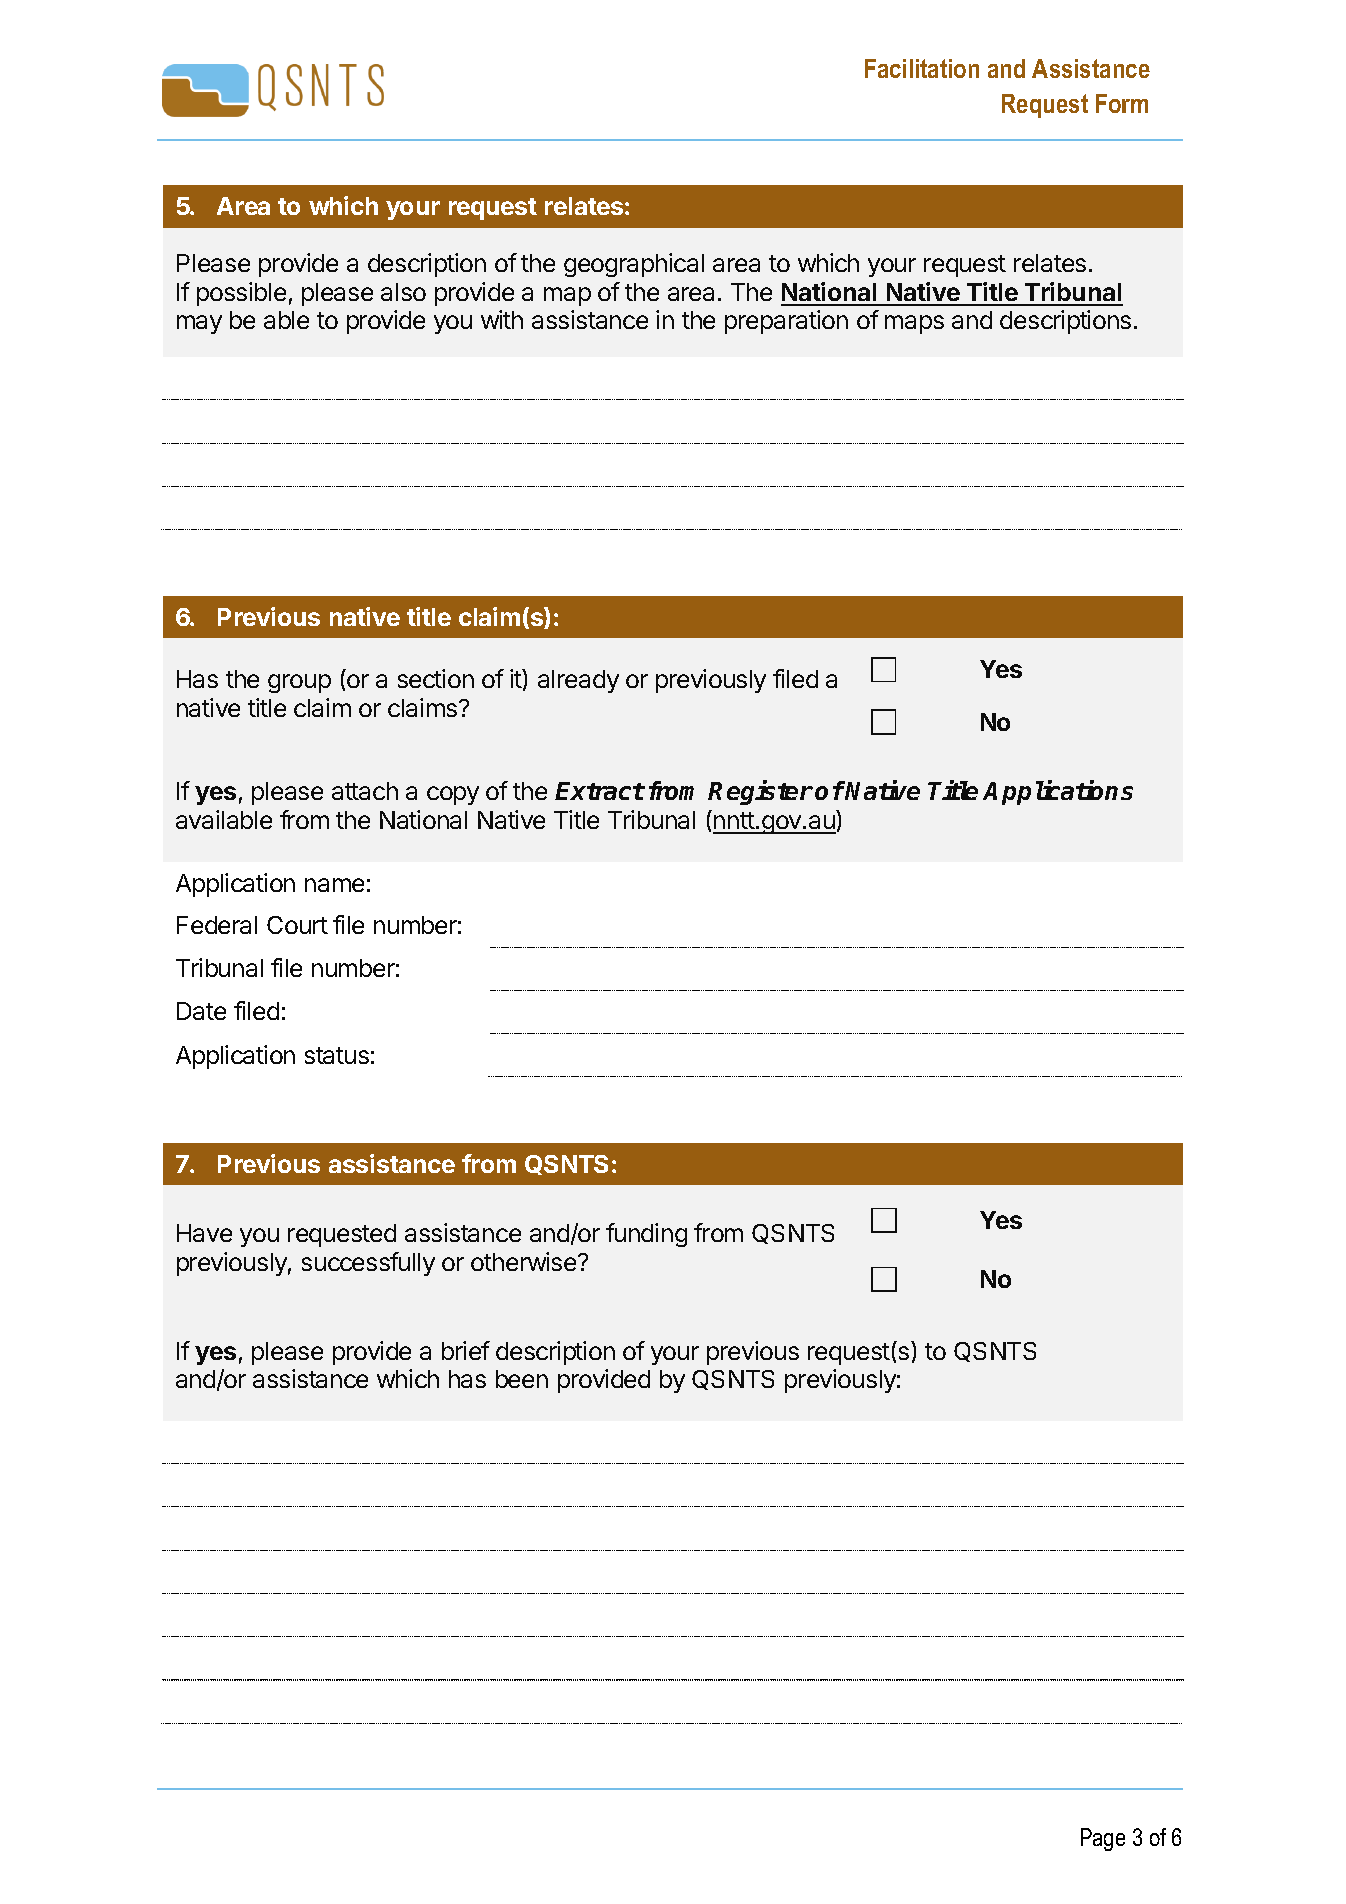 This screenshot has width=1346, height=1904. I want to click on been, so click(522, 1379).
